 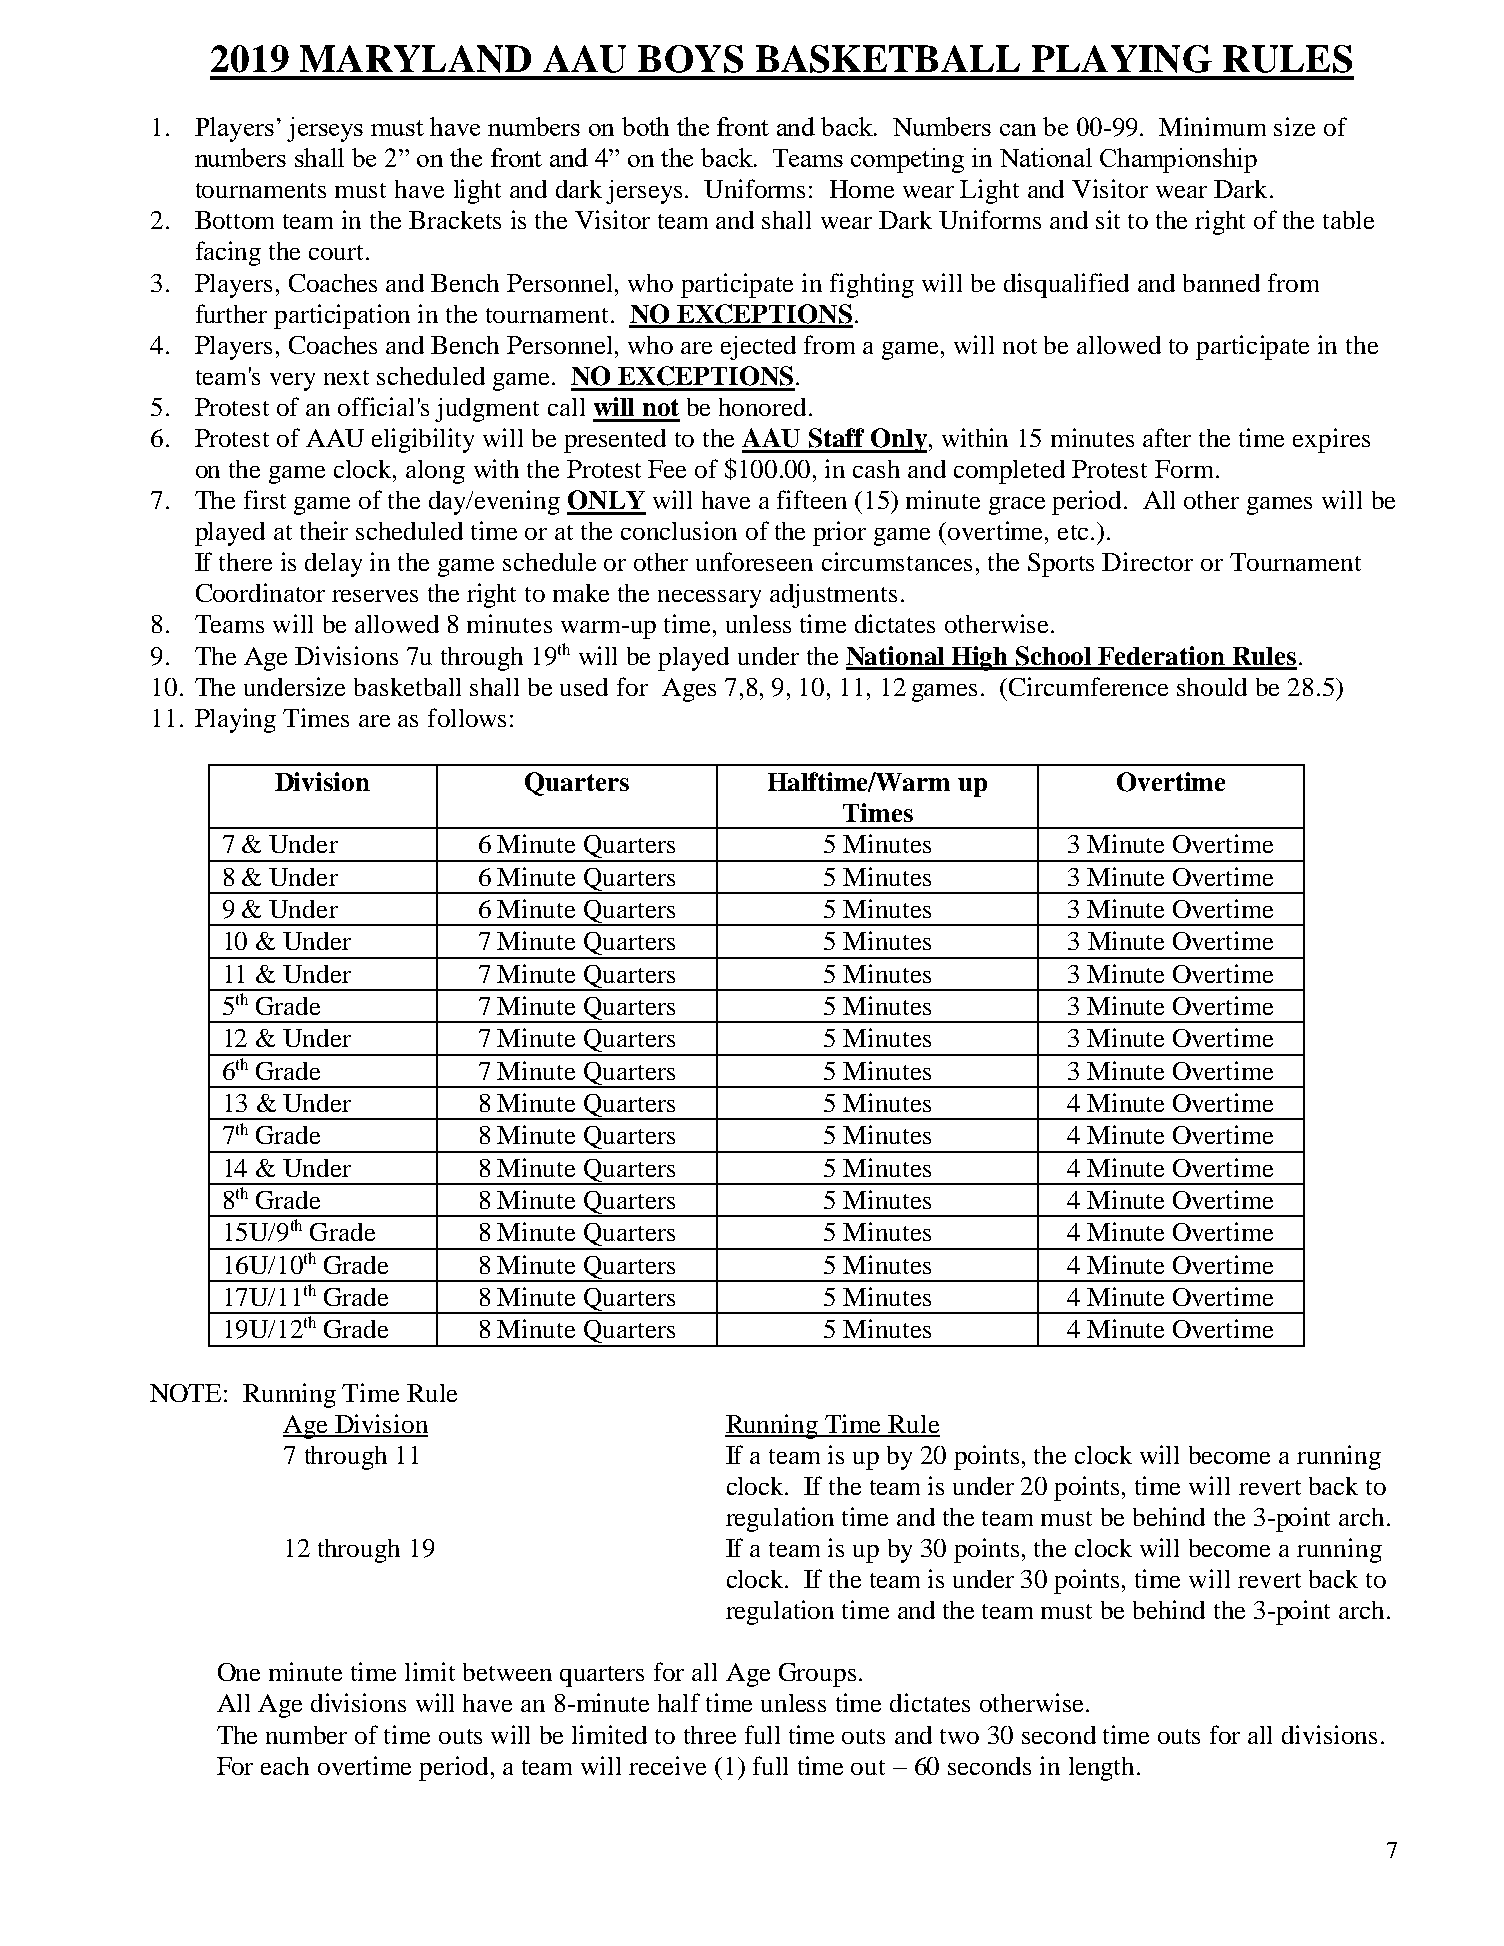 What do you see at coordinates (415, 59) in the screenshot?
I see `MARYLAND` at bounding box center [415, 59].
